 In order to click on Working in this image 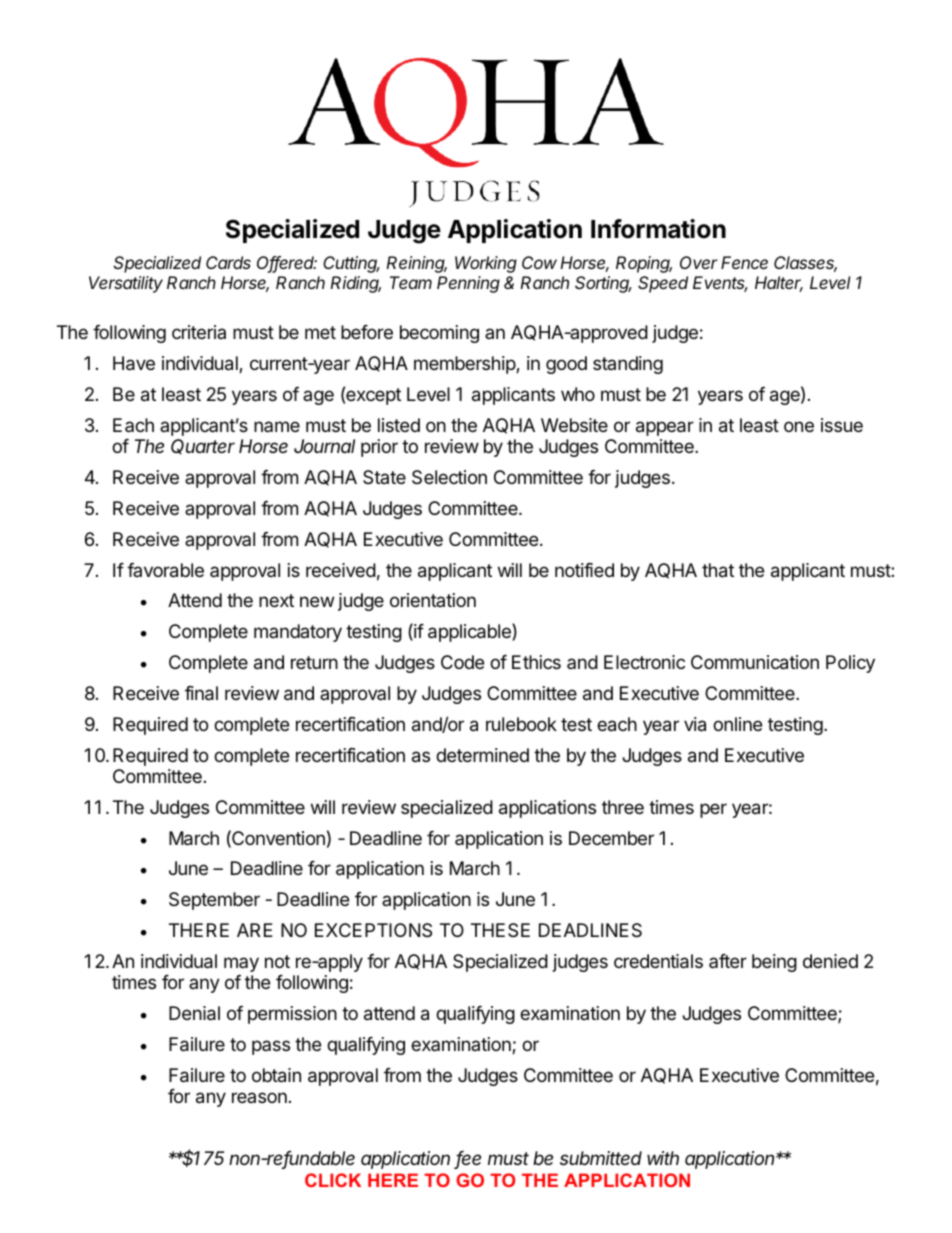, I will do `click(486, 264)`.
